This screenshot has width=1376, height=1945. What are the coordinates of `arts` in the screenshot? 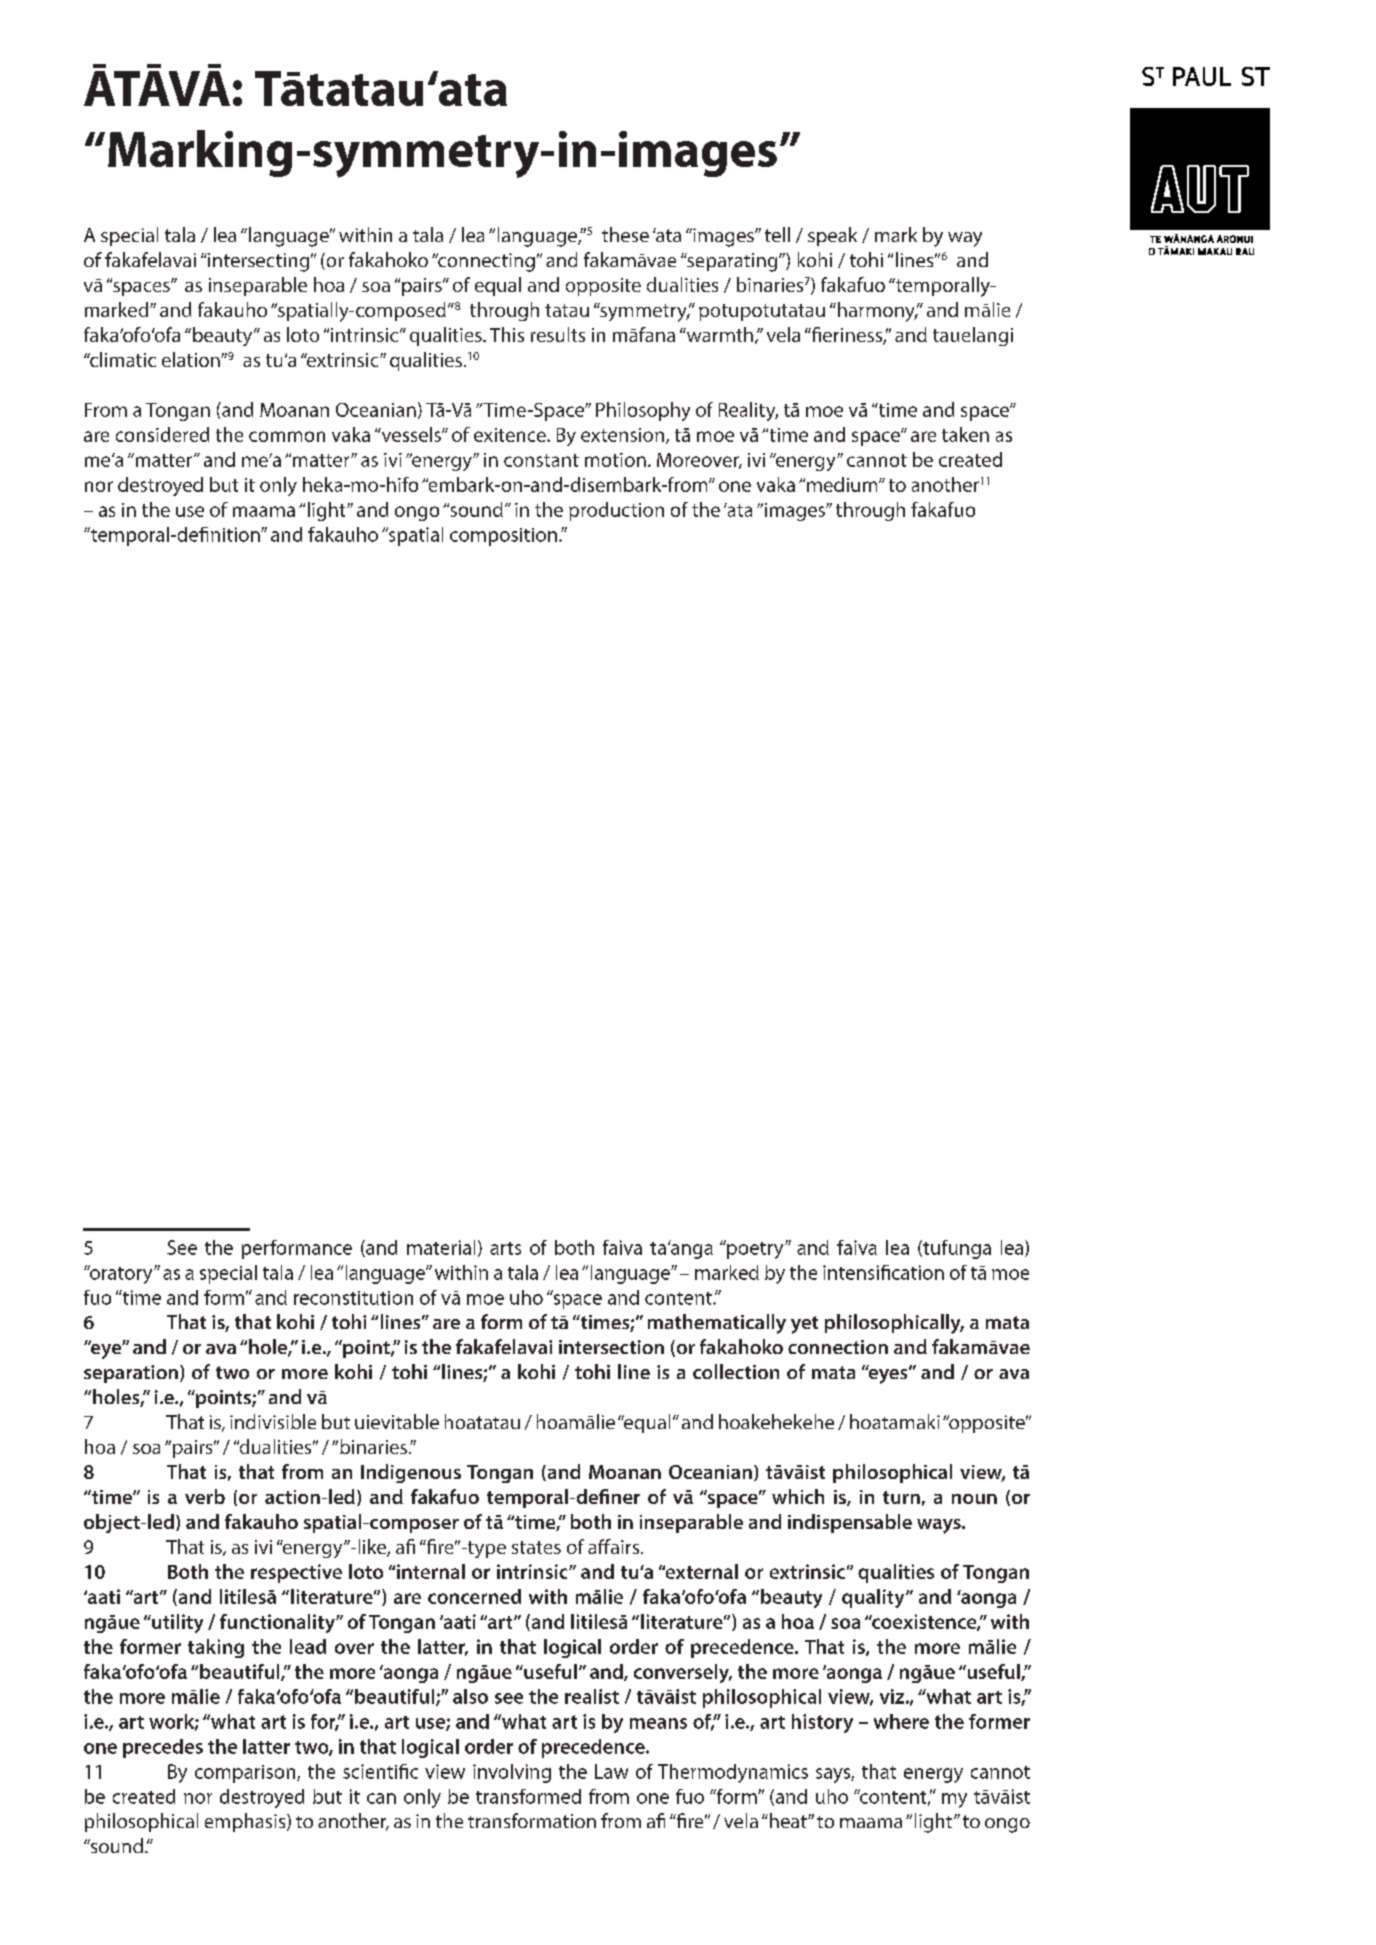 It's located at (505, 1248).
